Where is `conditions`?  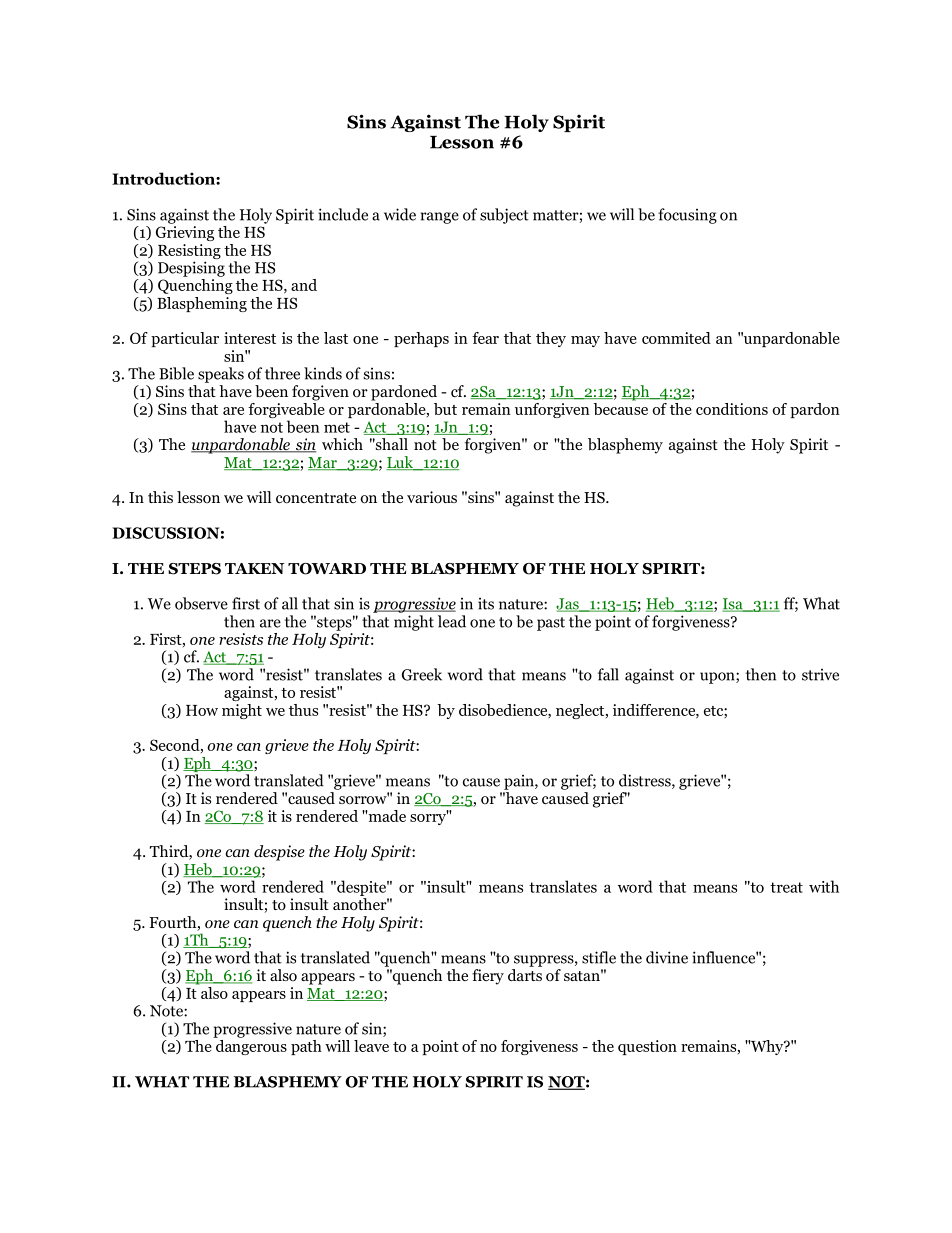
conditions is located at coordinates (732, 409).
